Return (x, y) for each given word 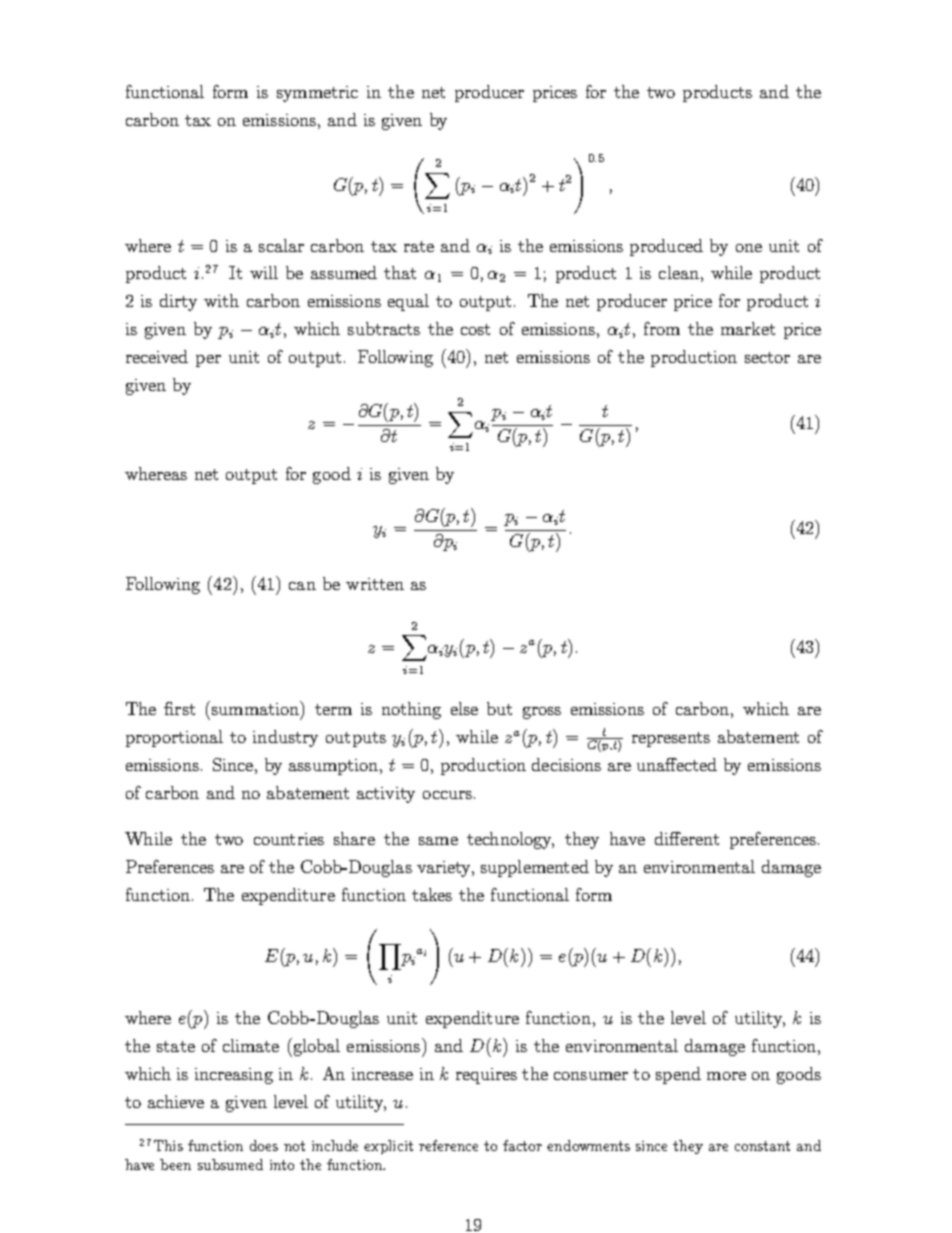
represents (671, 739)
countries (289, 839)
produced (666, 247)
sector (767, 357)
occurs (447, 795)
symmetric (317, 94)
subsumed (230, 1164)
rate (419, 246)
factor (522, 1145)
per (208, 361)
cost (475, 329)
